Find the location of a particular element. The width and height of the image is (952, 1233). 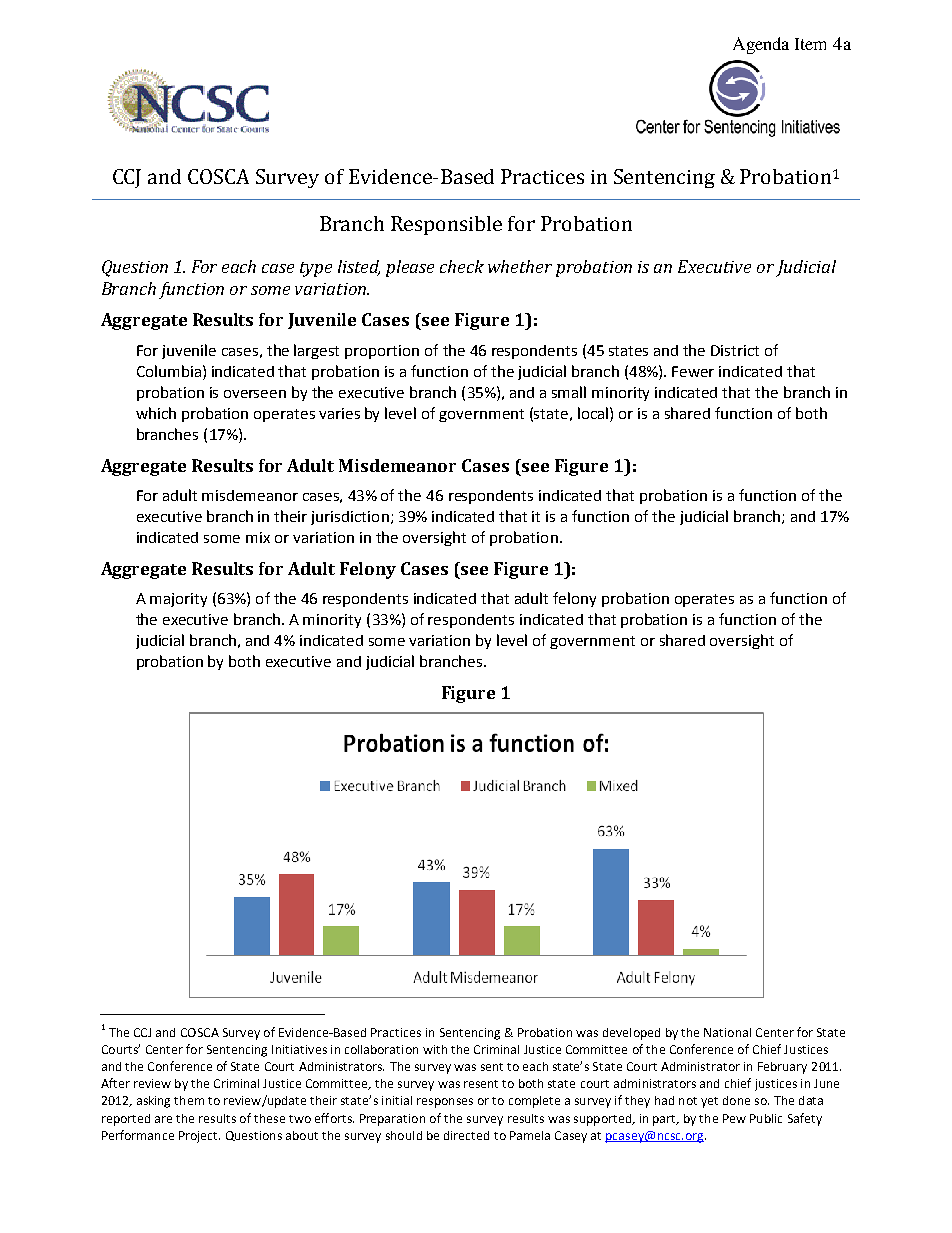

check is located at coordinates (462, 266).
